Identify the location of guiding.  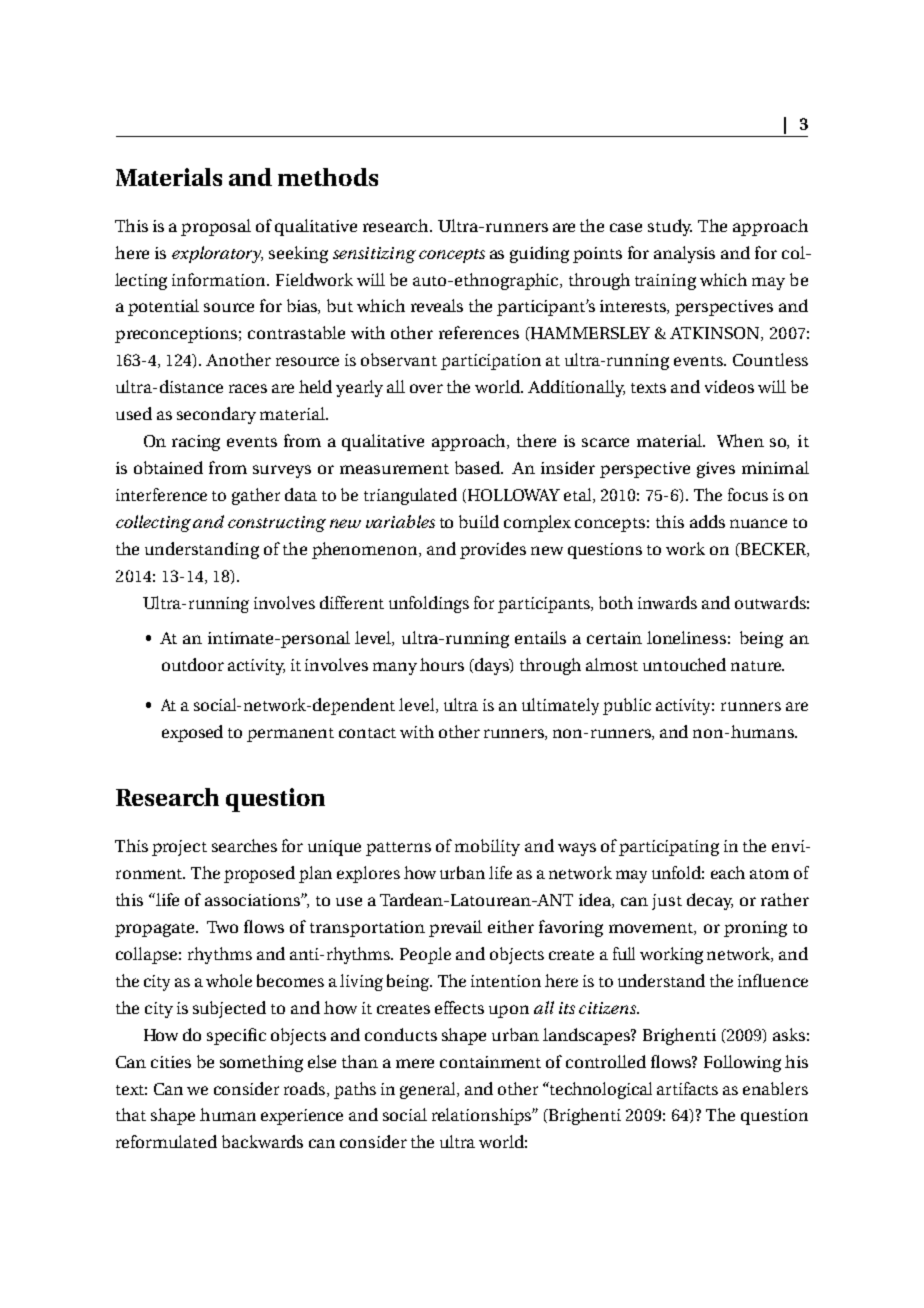
(539, 254).
